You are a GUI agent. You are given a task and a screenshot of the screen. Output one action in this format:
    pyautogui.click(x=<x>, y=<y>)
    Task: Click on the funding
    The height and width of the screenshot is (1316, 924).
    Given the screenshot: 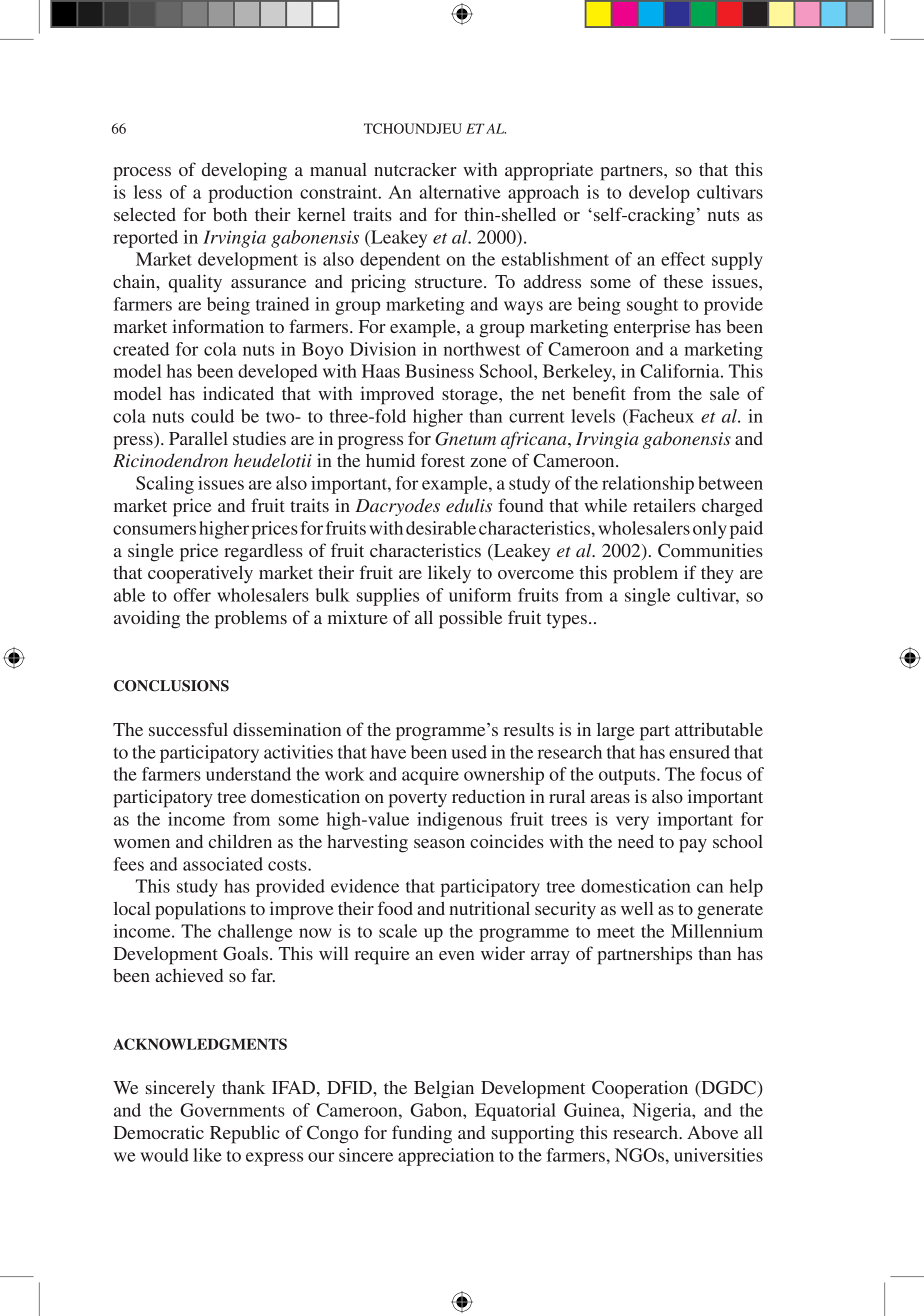 What is the action you would take?
    pyautogui.click(x=422, y=1134)
